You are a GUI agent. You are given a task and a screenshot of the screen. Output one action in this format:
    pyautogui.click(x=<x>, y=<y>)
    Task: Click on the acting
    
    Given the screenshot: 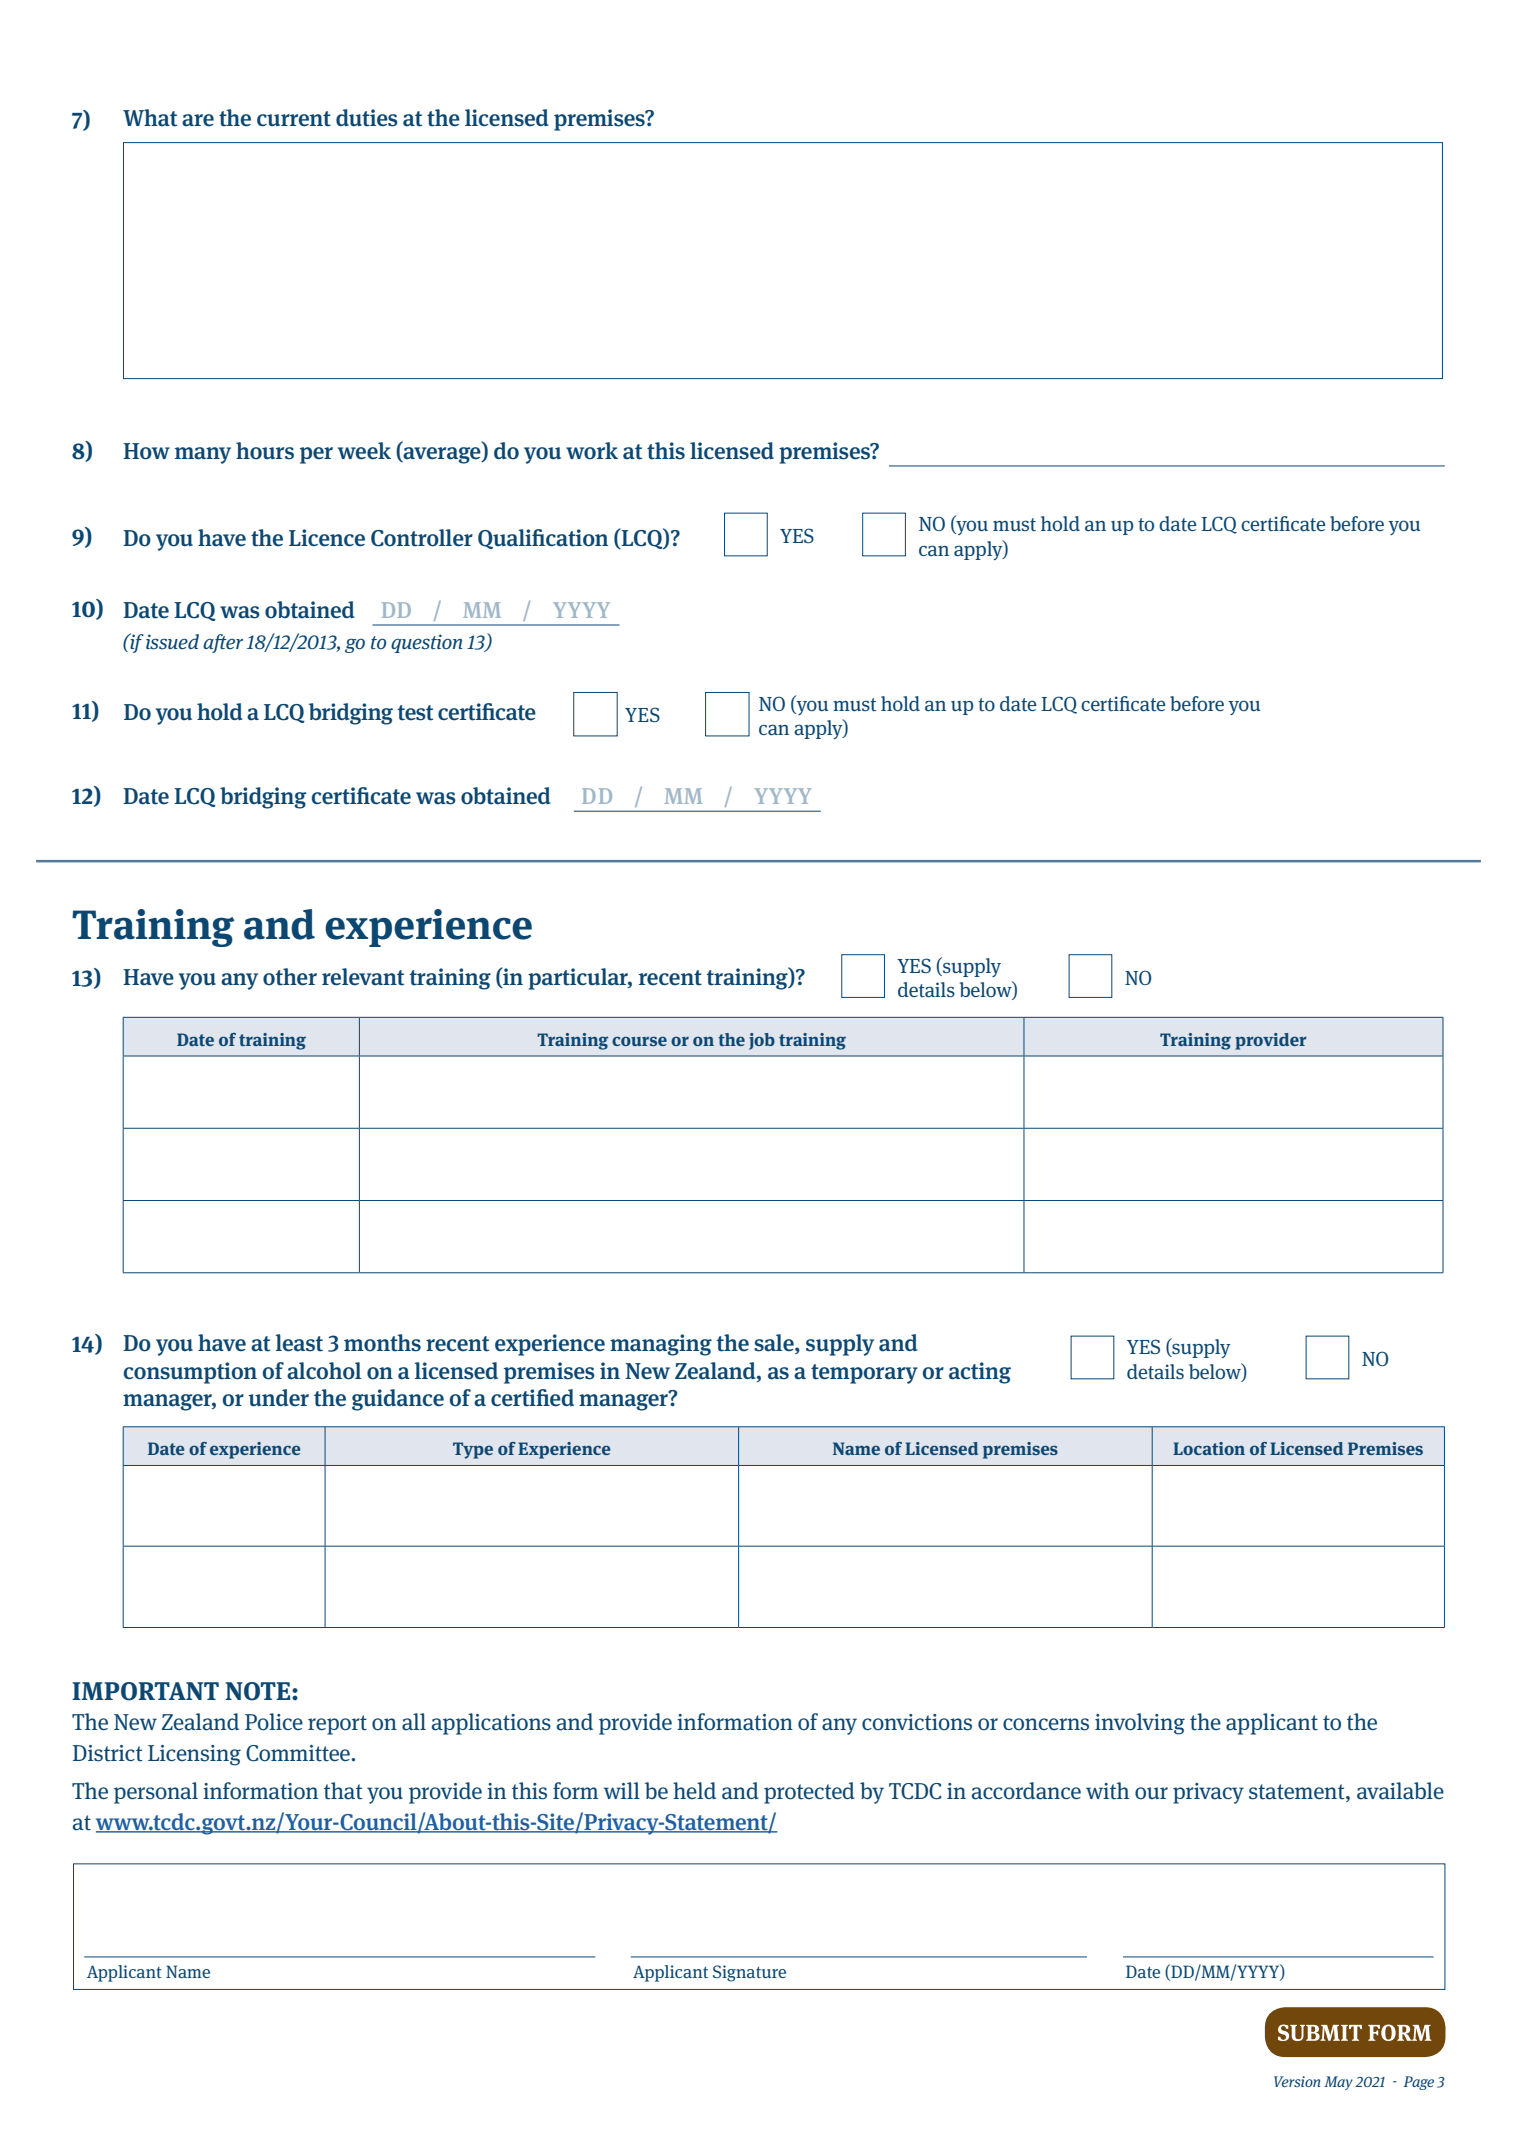 What is the action you would take?
    pyautogui.click(x=980, y=1373)
